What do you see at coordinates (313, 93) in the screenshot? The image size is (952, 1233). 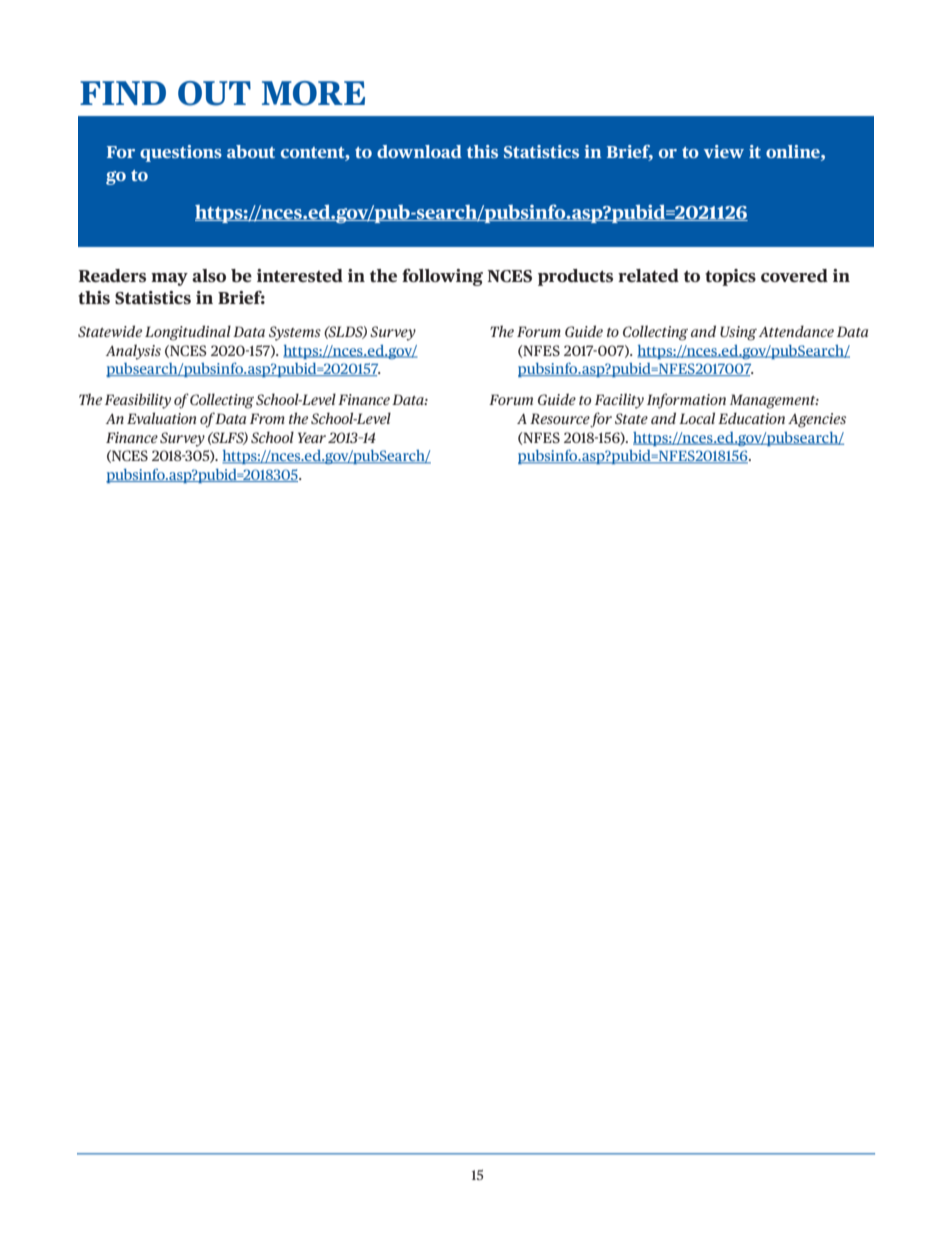 I see `MORE` at bounding box center [313, 93].
